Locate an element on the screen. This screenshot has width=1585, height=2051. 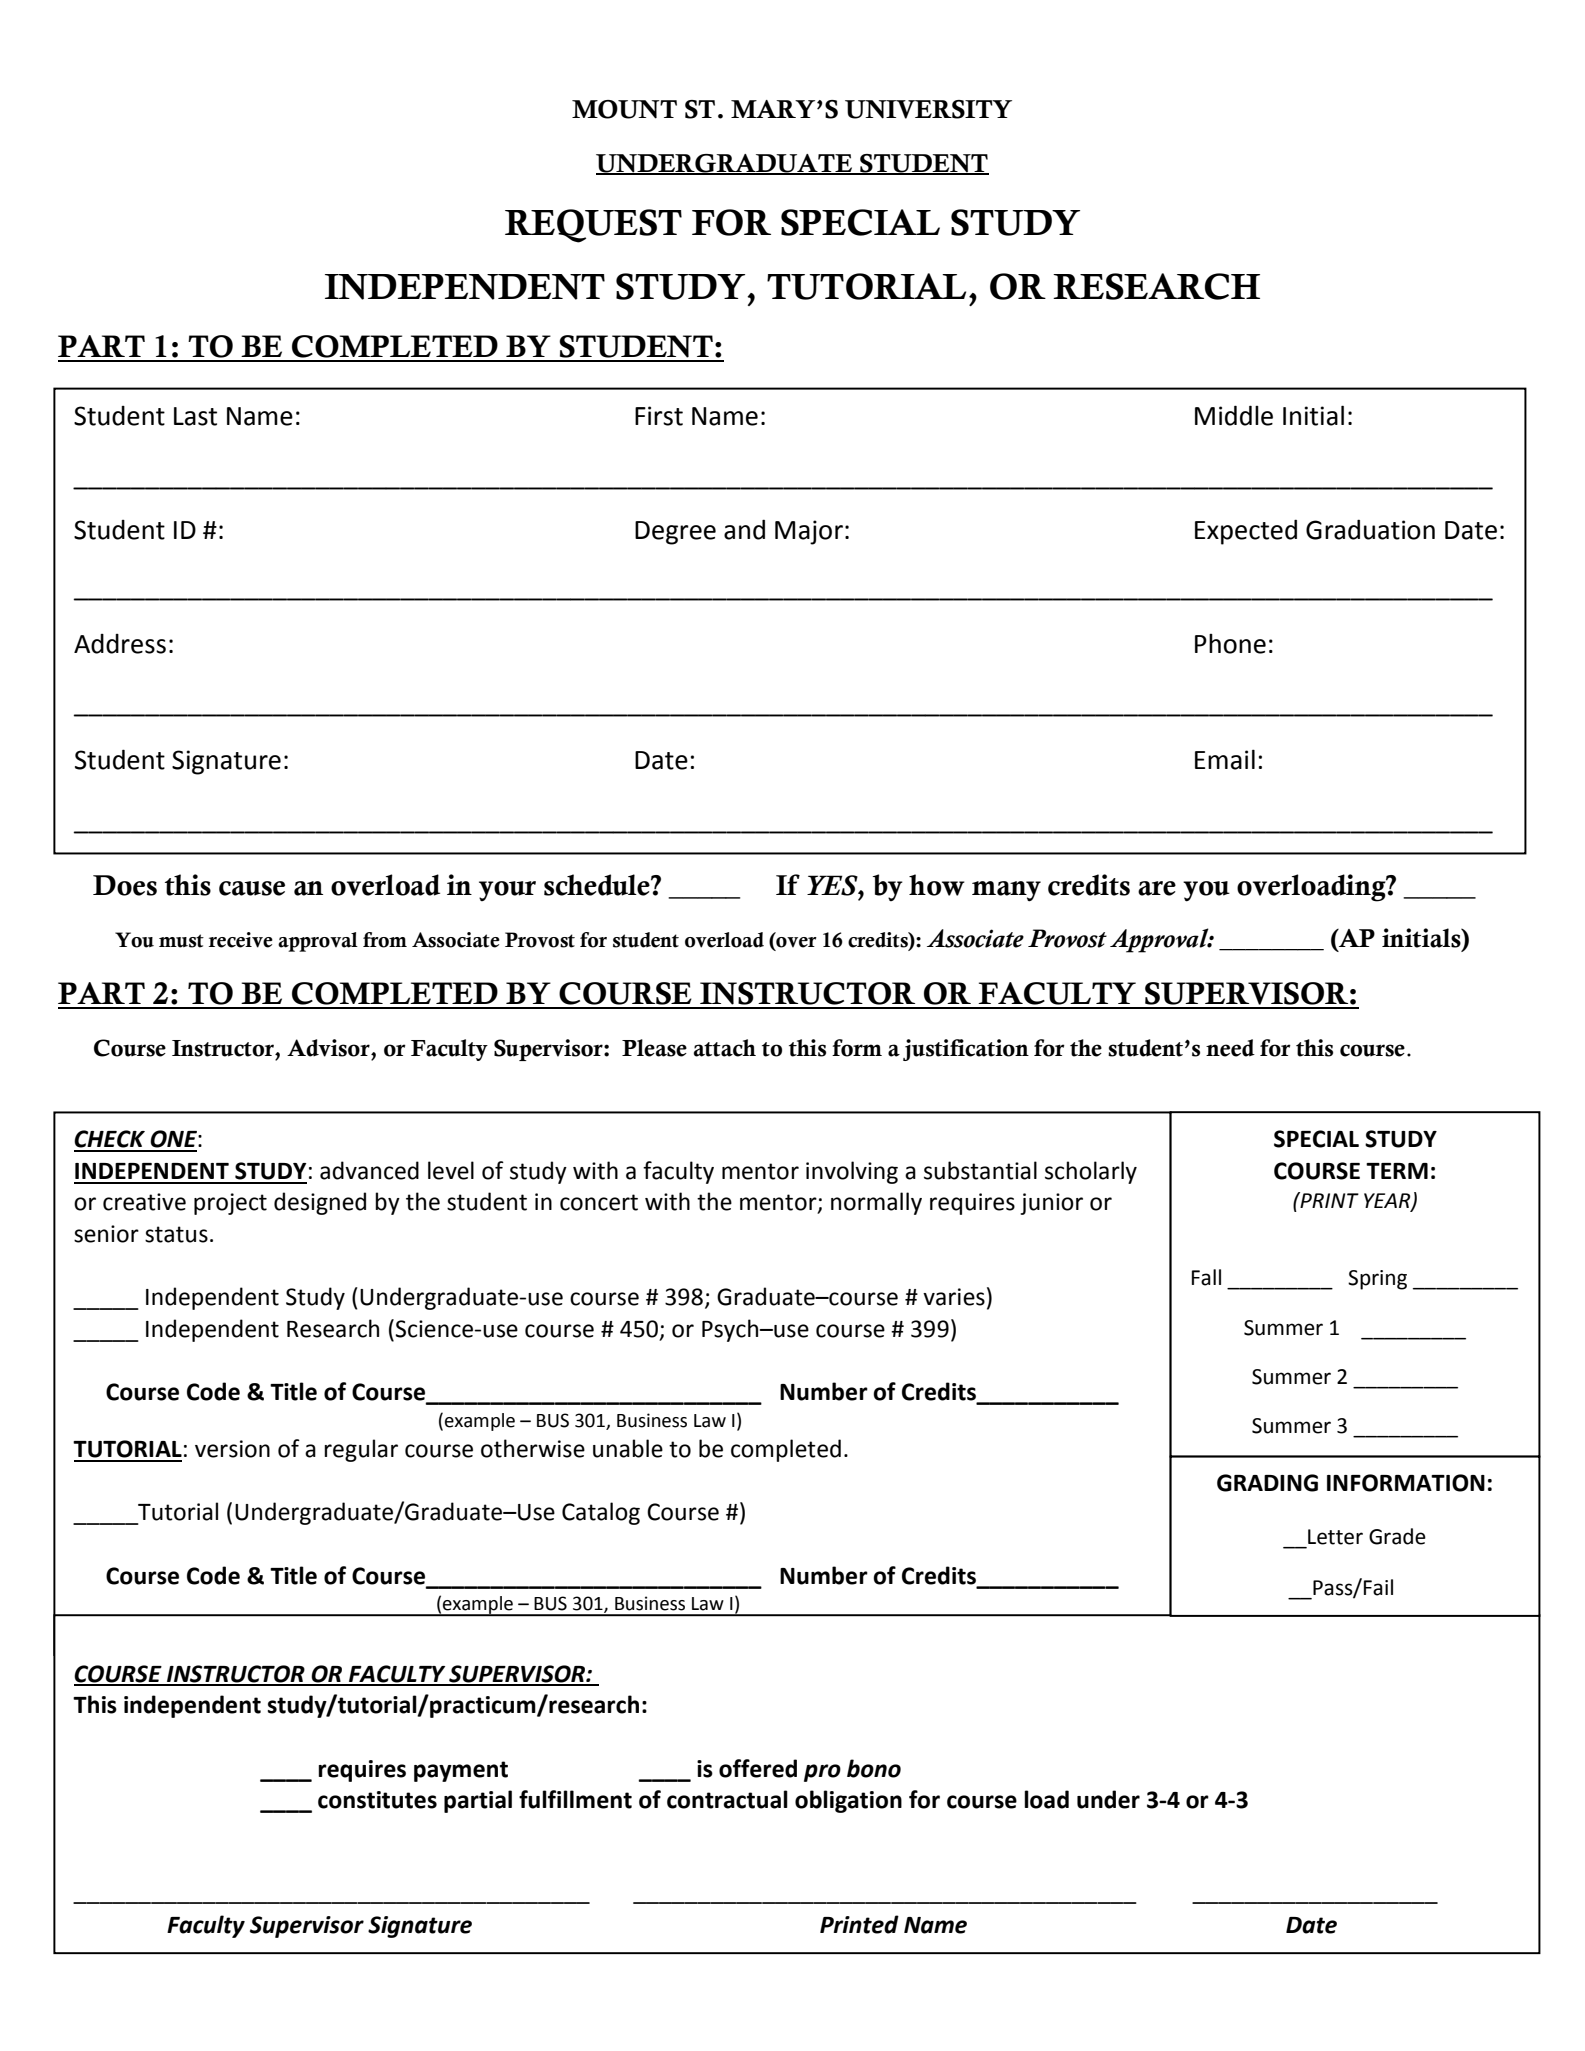
constitutes is located at coordinates (377, 1800).
